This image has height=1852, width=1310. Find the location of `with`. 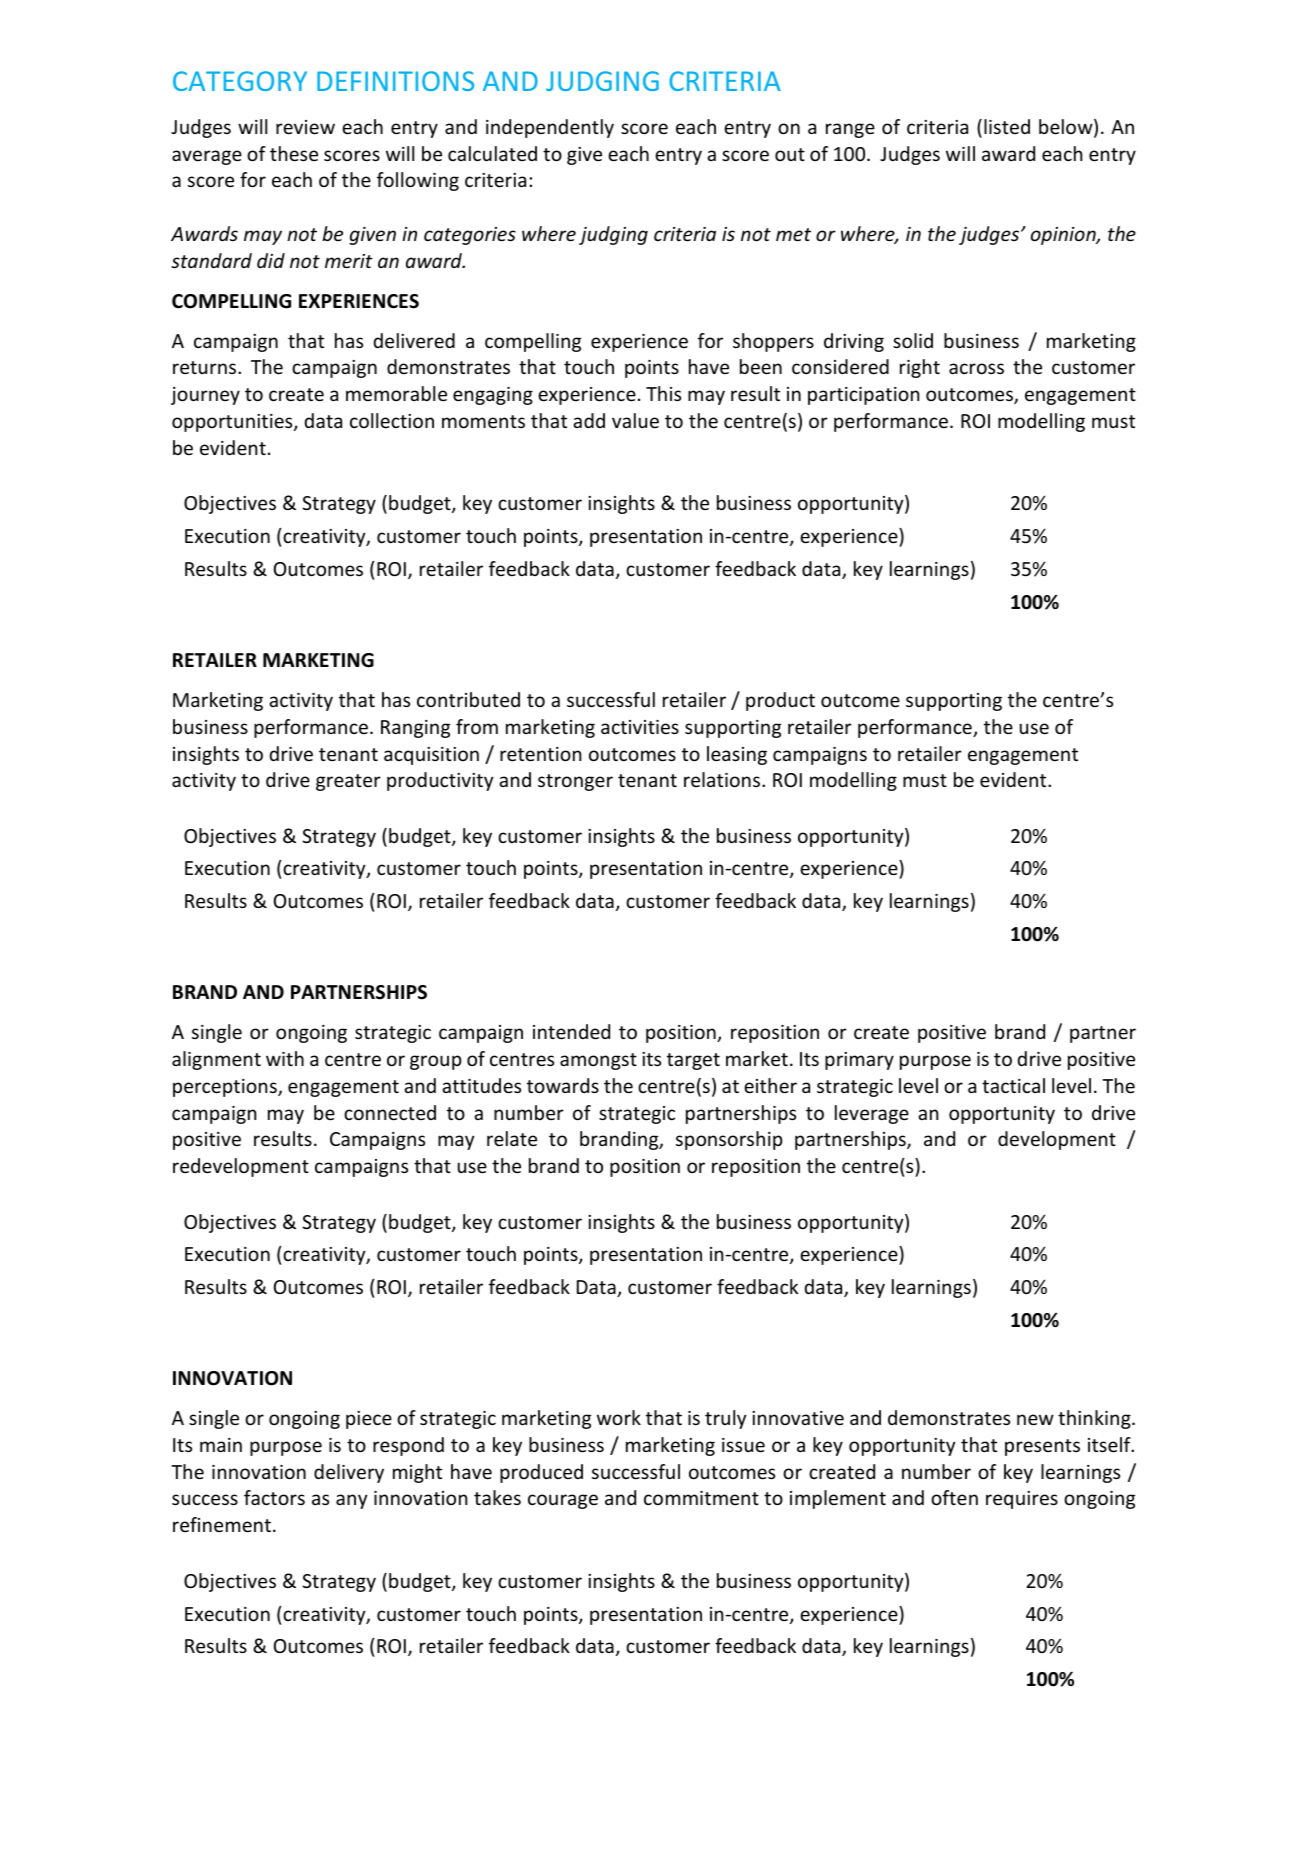

with is located at coordinates (285, 1058).
